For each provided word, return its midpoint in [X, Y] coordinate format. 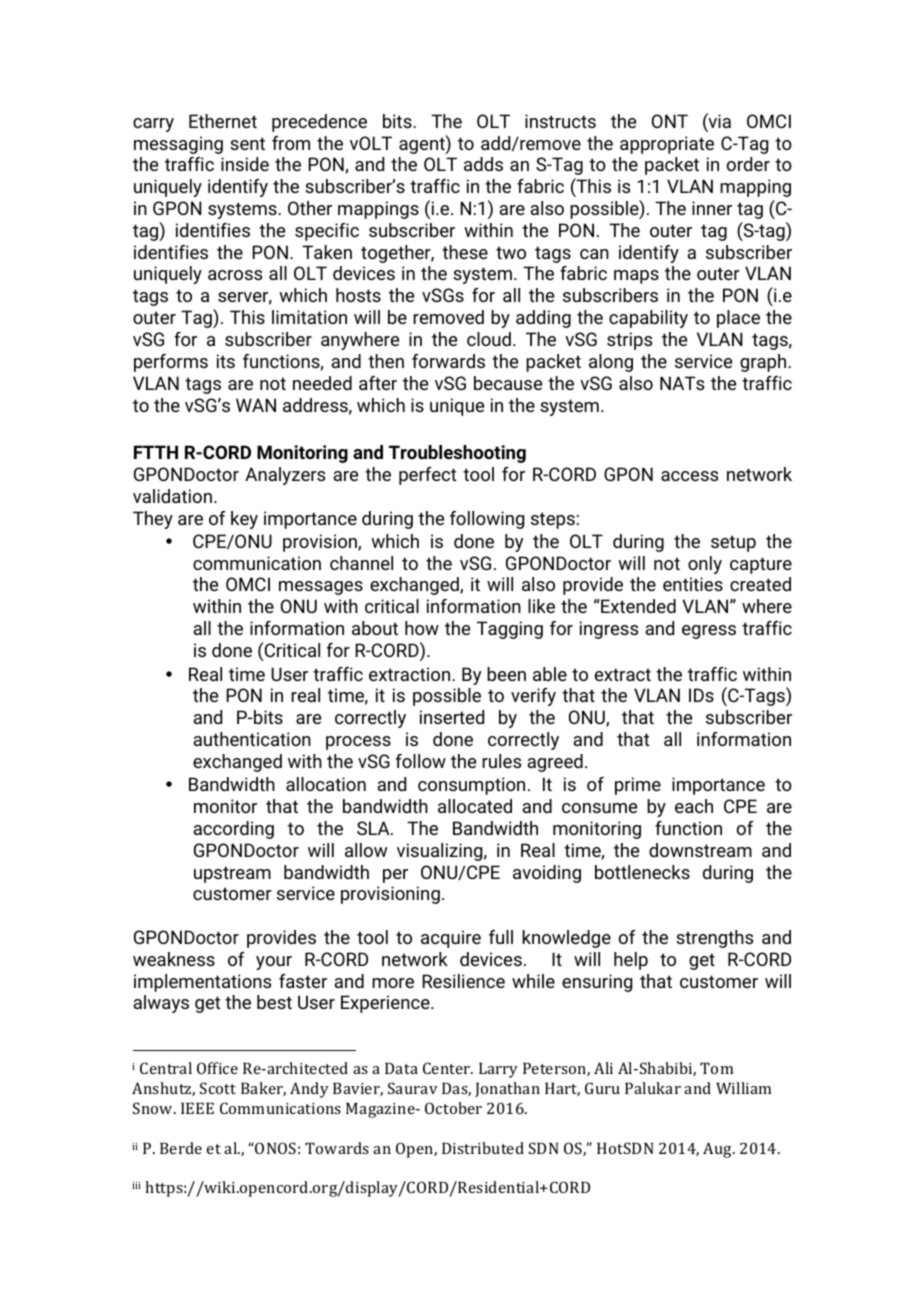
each [694, 806]
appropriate [667, 145]
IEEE [197, 1108]
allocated [475, 806]
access [689, 476]
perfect [427, 476]
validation [172, 496]
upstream [232, 874]
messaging [178, 145]
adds [483, 164]
